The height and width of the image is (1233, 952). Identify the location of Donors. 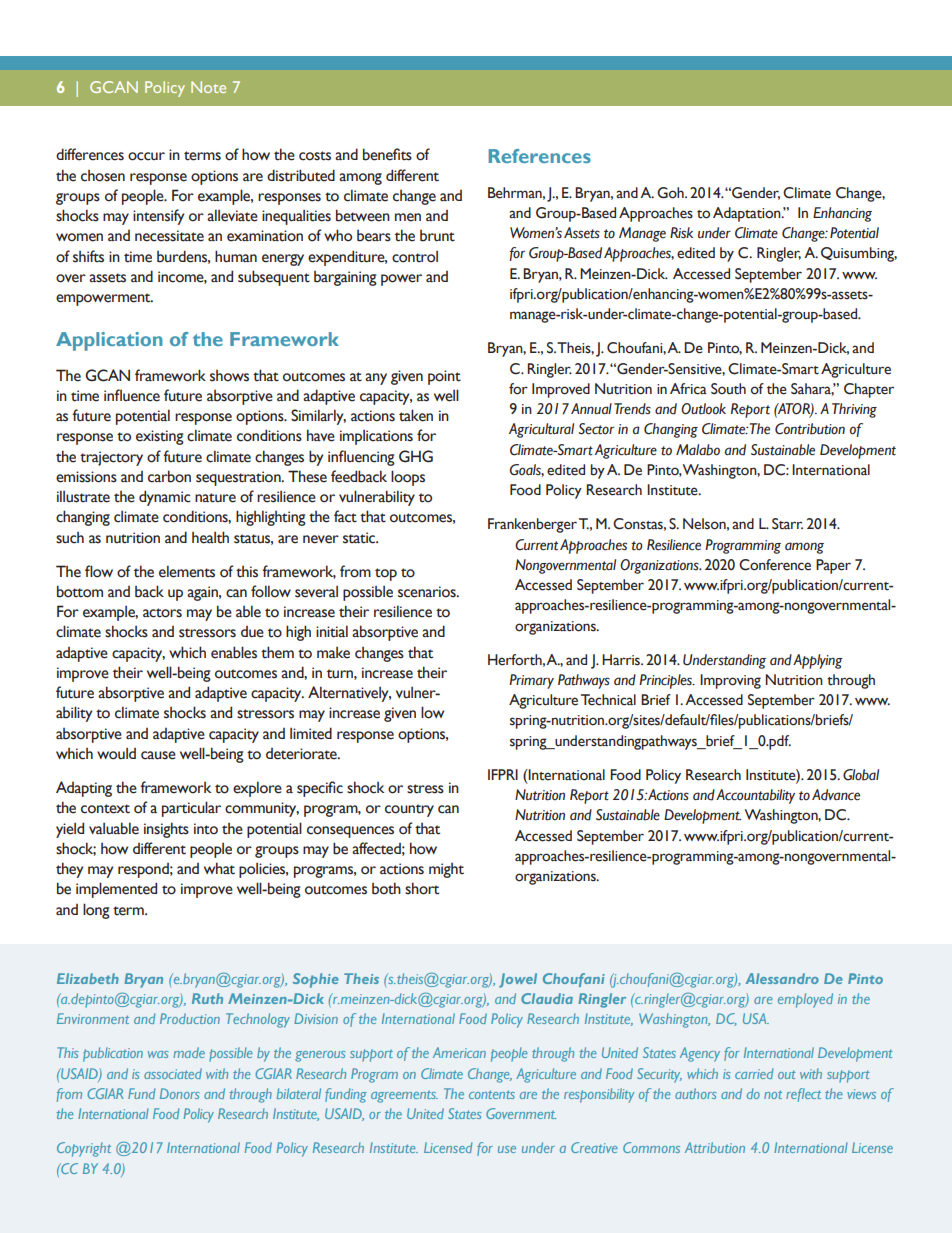
(179, 1093).
